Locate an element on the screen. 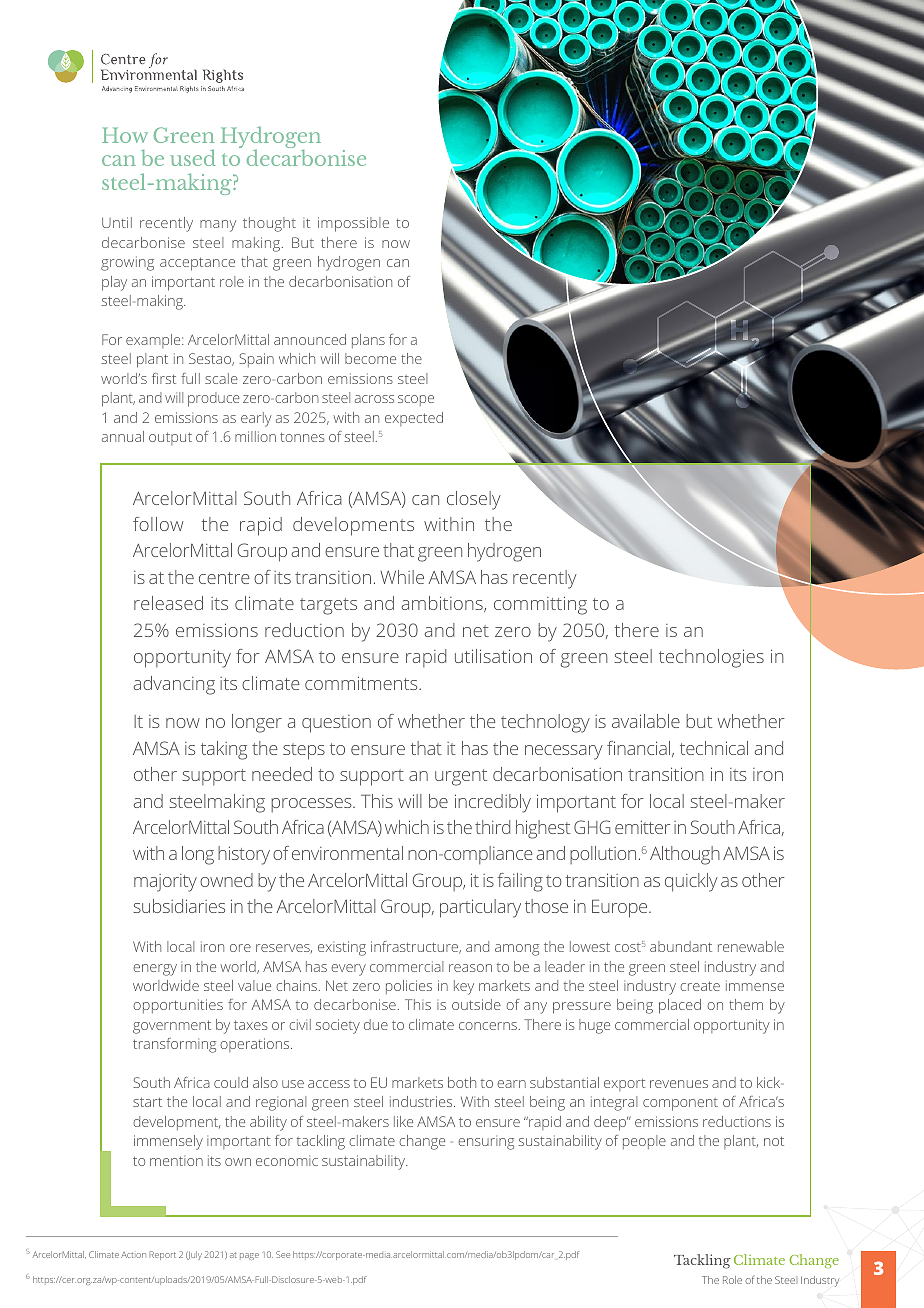  technologies is located at coordinates (711, 658).
